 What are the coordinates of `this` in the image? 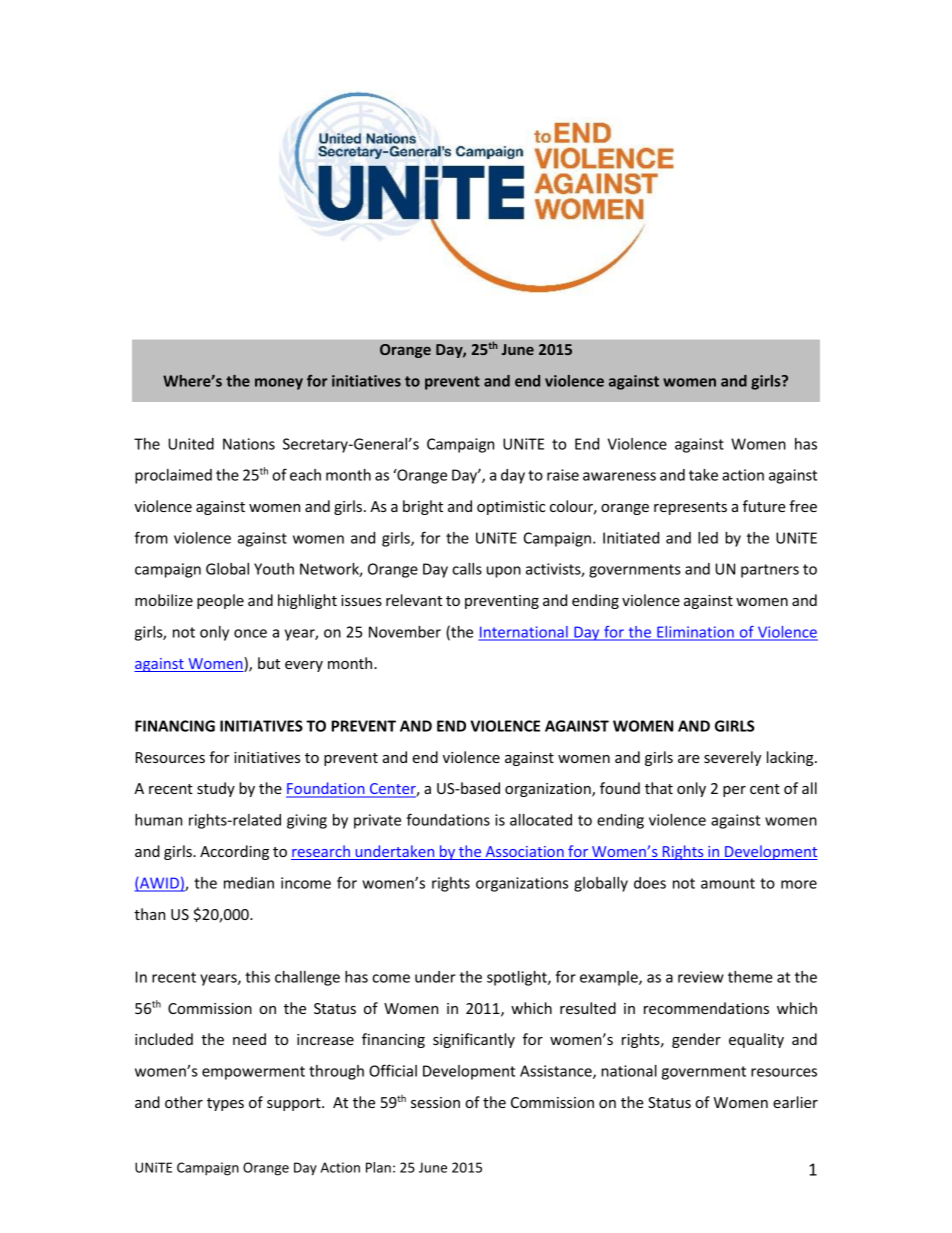 It's located at (257, 977).
